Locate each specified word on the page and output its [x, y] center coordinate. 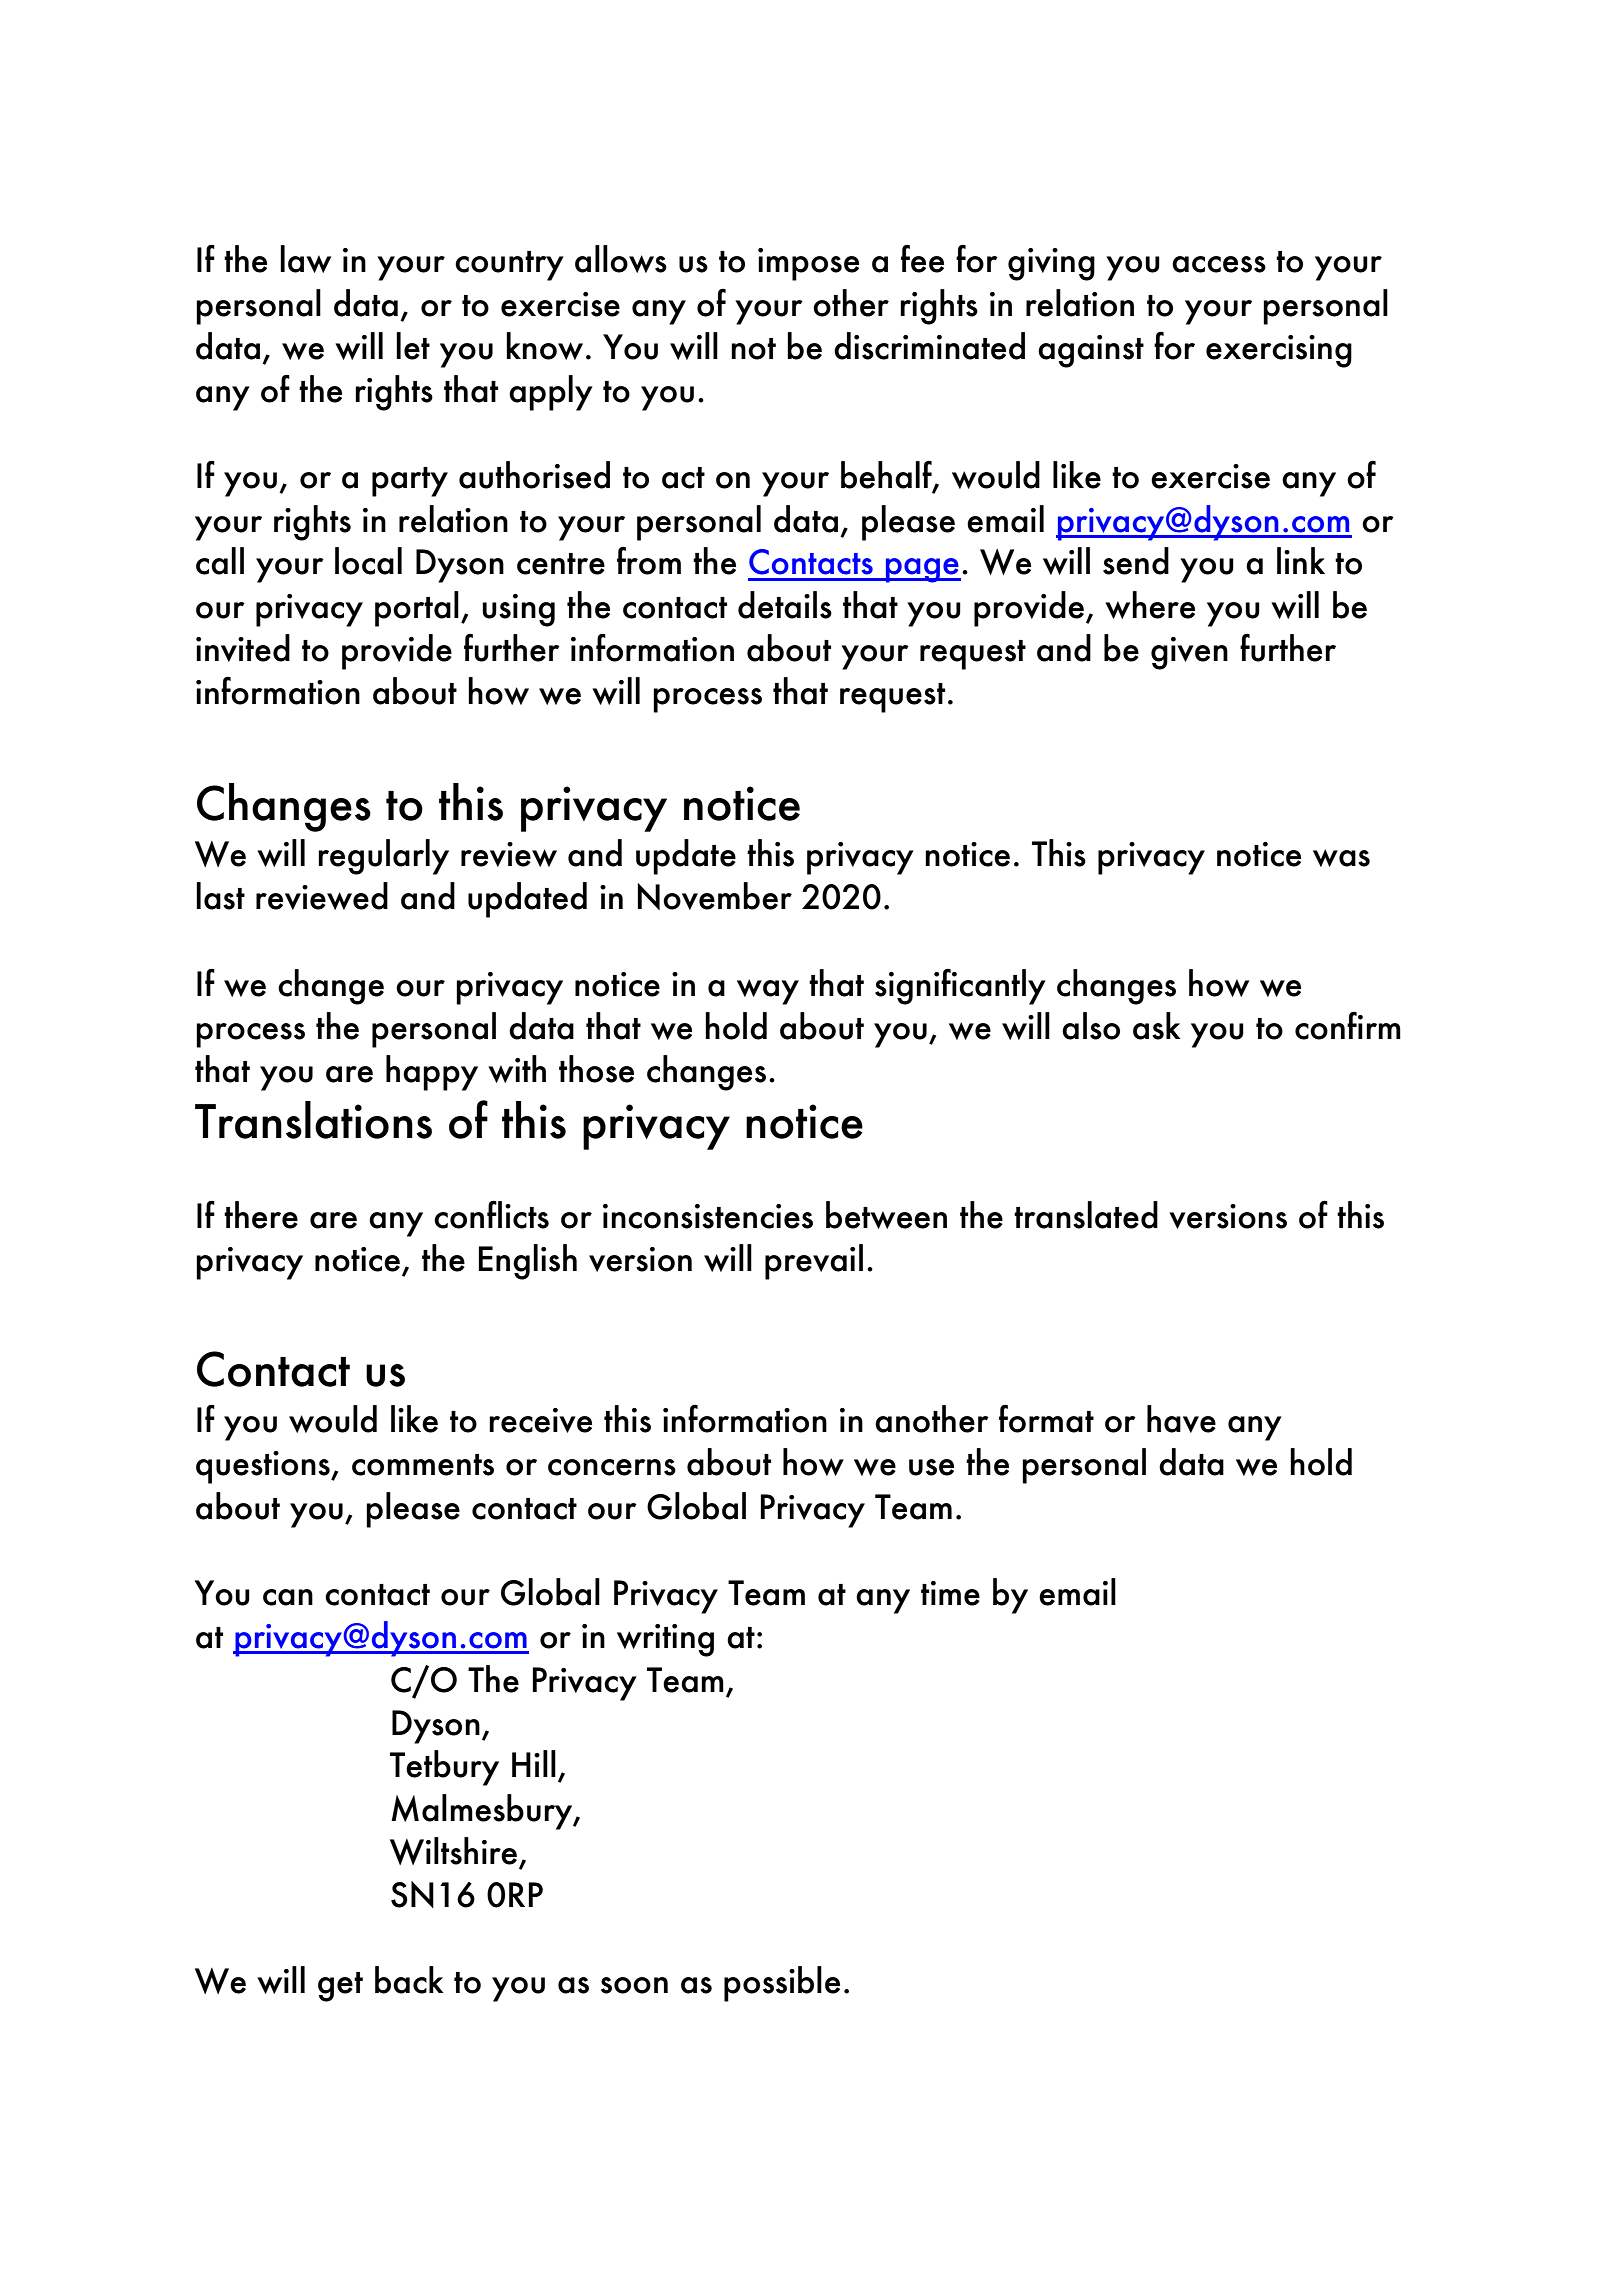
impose [808, 264]
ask [1157, 1026]
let [413, 346]
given [1189, 653]
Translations [313, 1120]
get [340, 1987]
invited [243, 648]
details [785, 605]
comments [423, 1465]
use [931, 1467]
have [1181, 1419]
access [1219, 264]
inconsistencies [708, 1216]
